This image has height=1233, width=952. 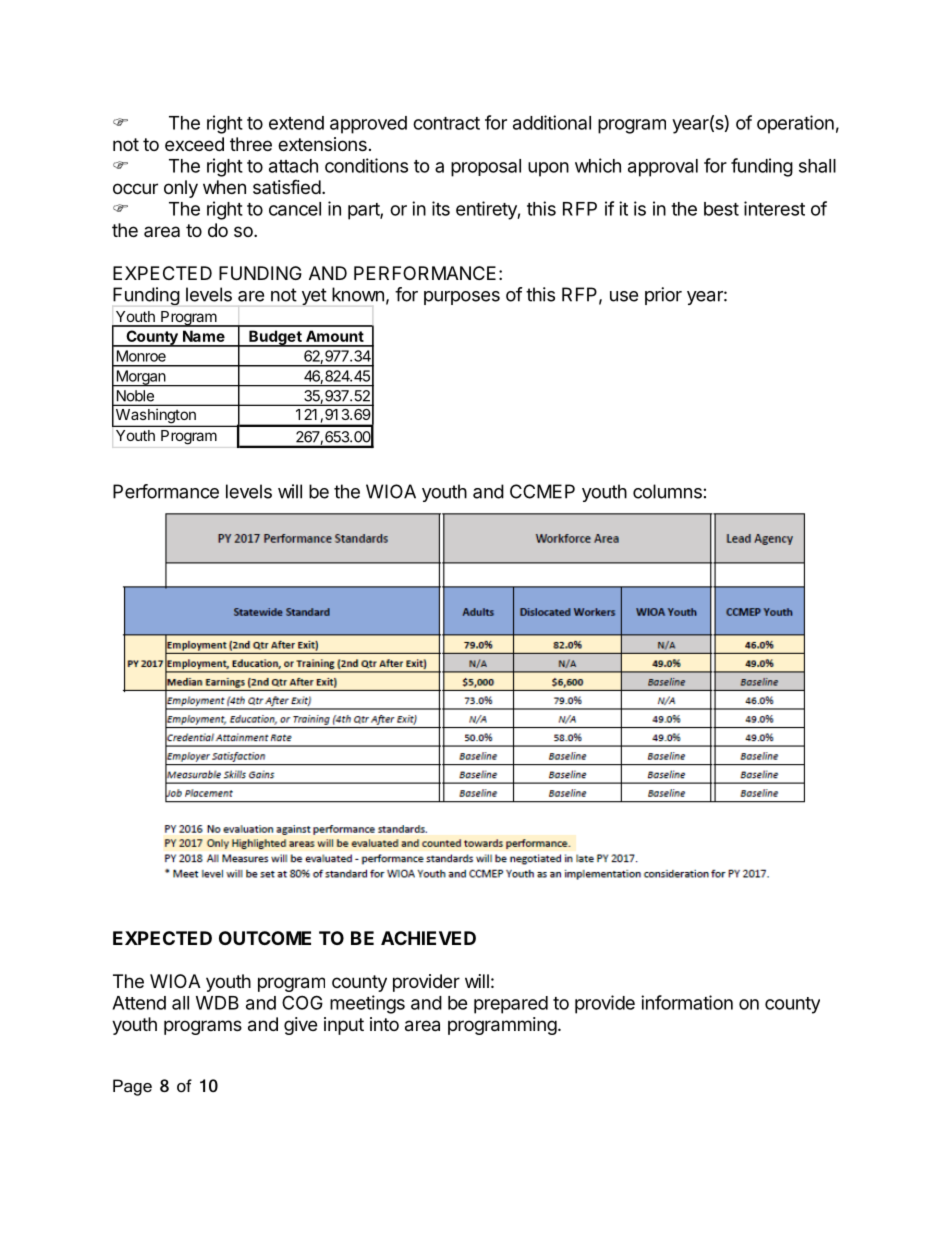 I want to click on proposal, so click(x=486, y=168).
